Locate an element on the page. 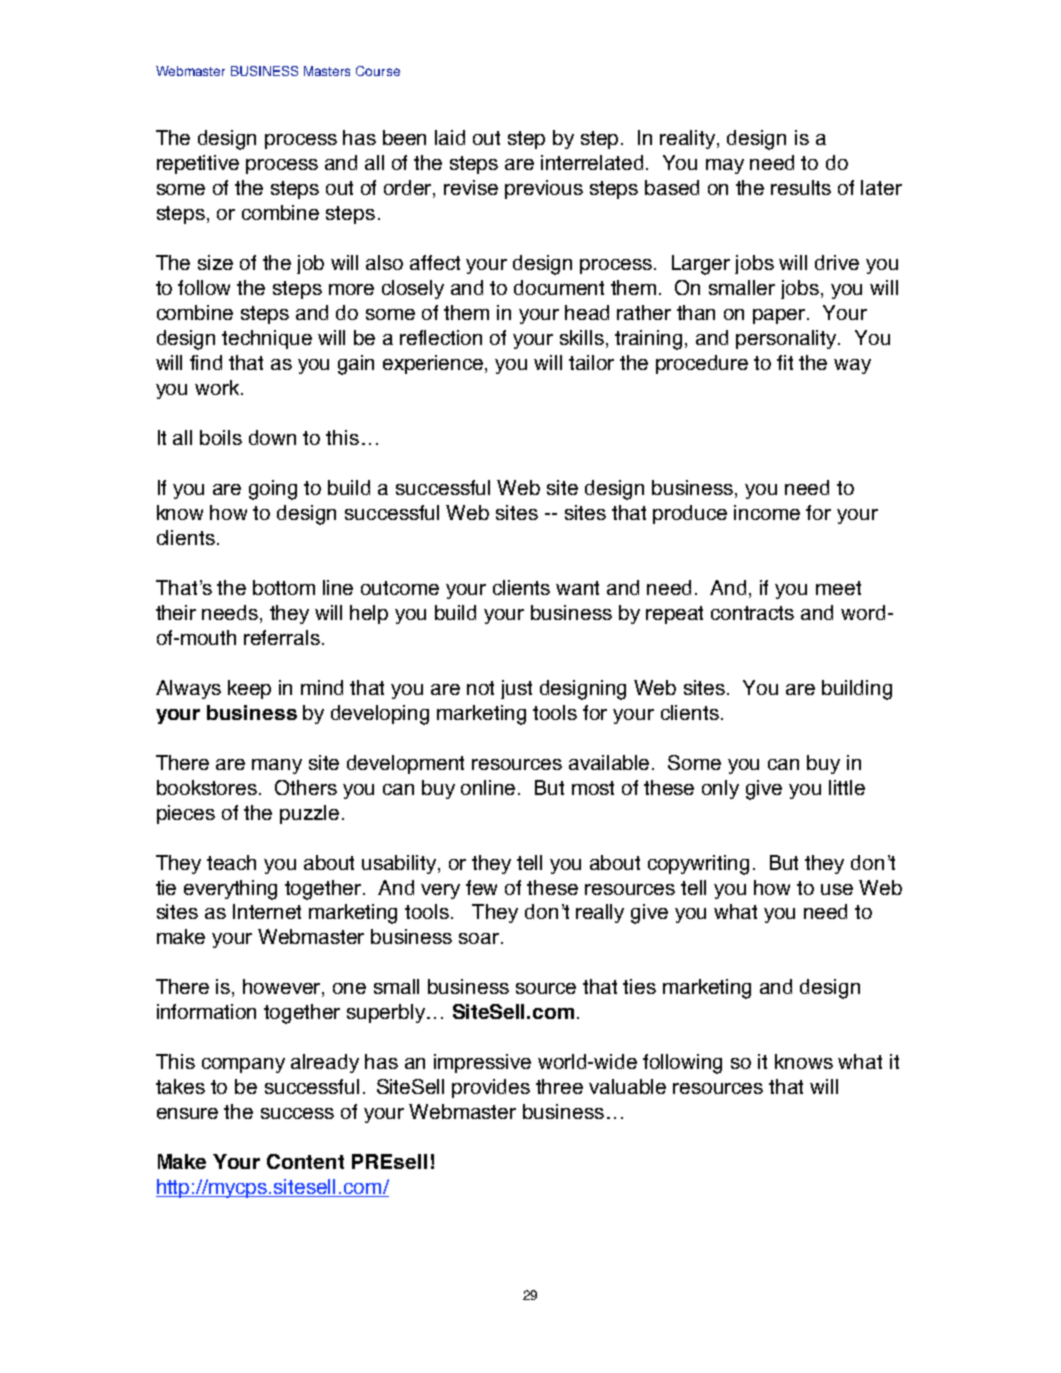 Image resolution: width=1061 pixels, height=1373 pixels. down is located at coordinates (272, 437).
